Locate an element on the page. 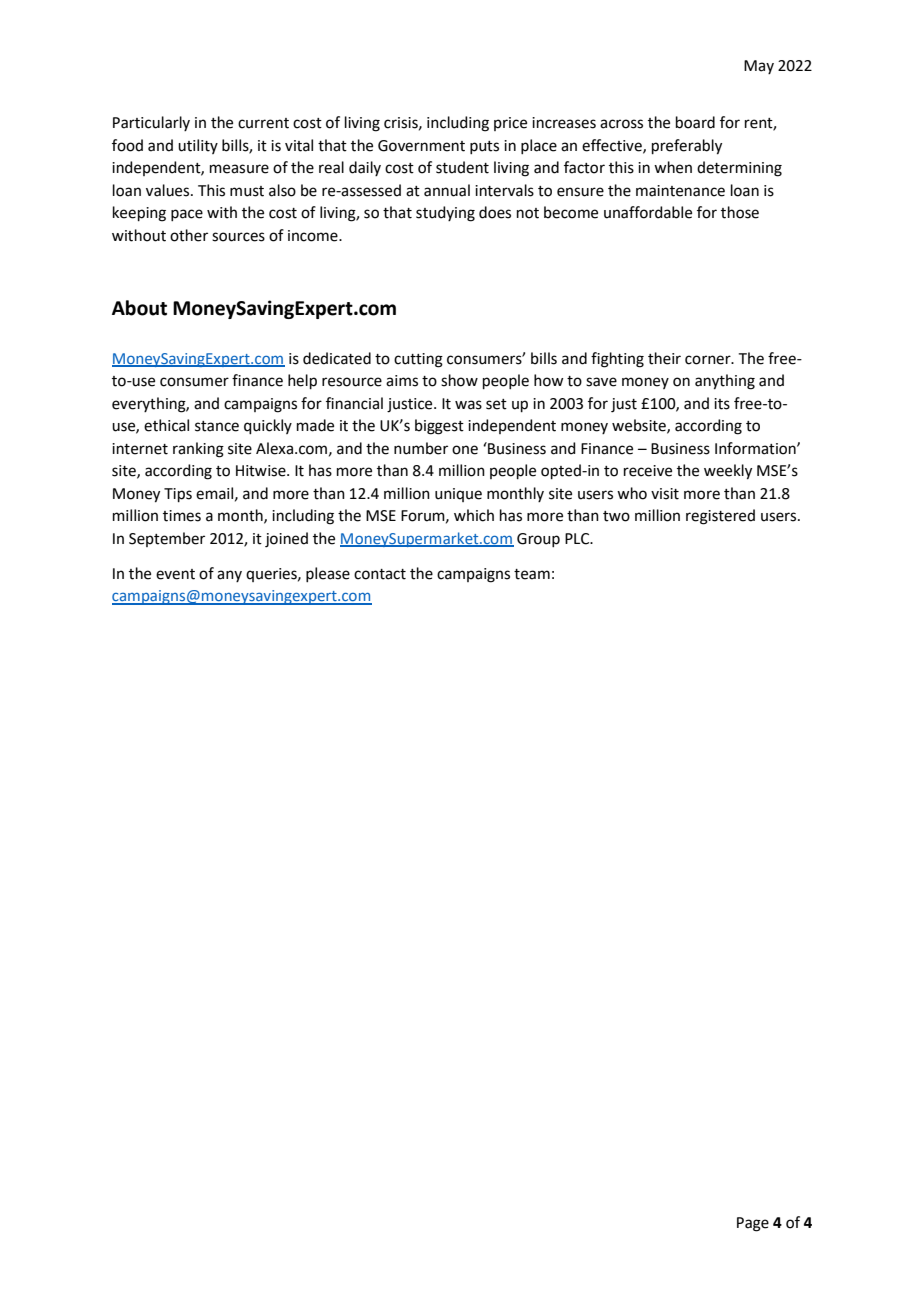  Page is located at coordinates (753, 1224).
